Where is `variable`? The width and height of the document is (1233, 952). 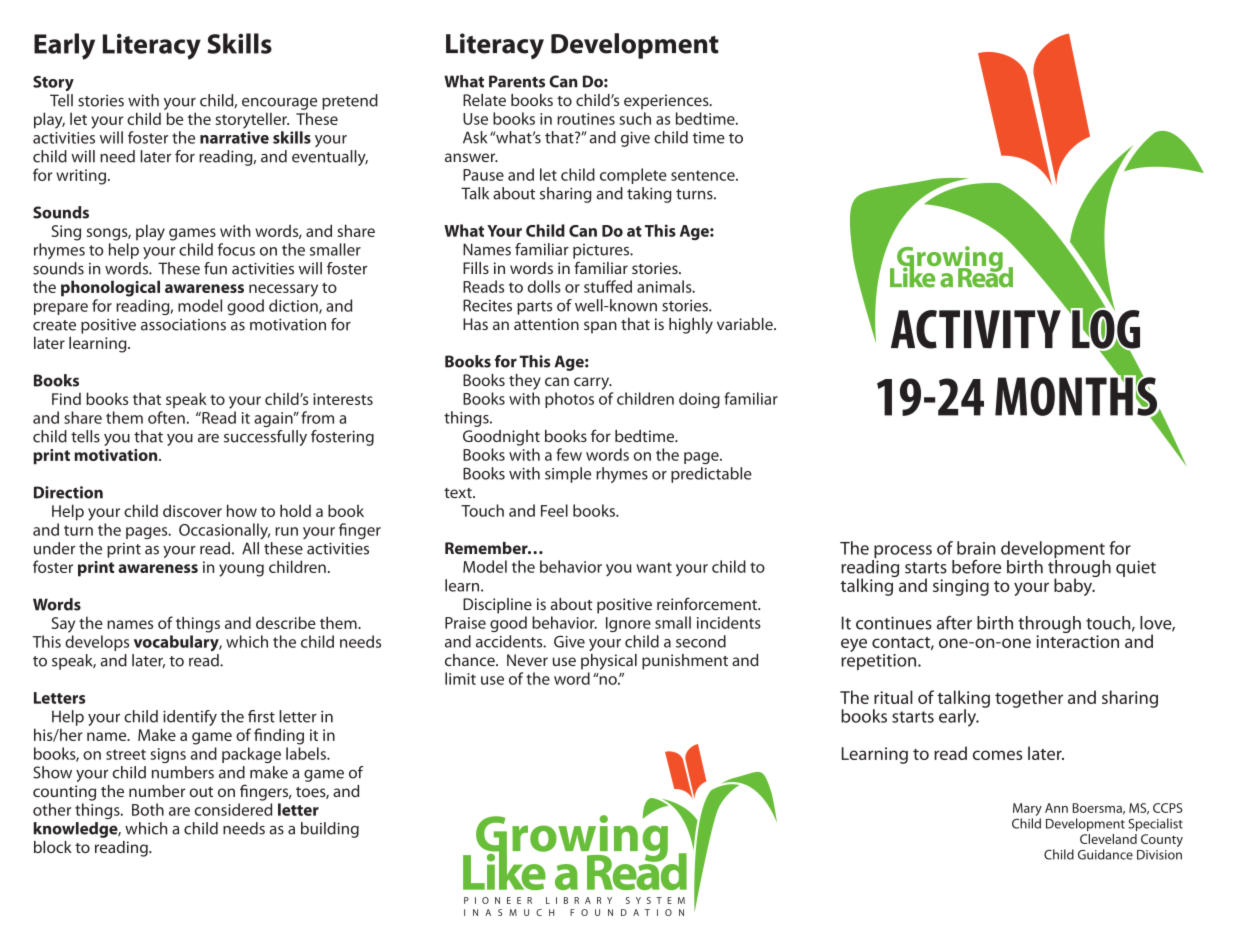 variable is located at coordinates (746, 324).
